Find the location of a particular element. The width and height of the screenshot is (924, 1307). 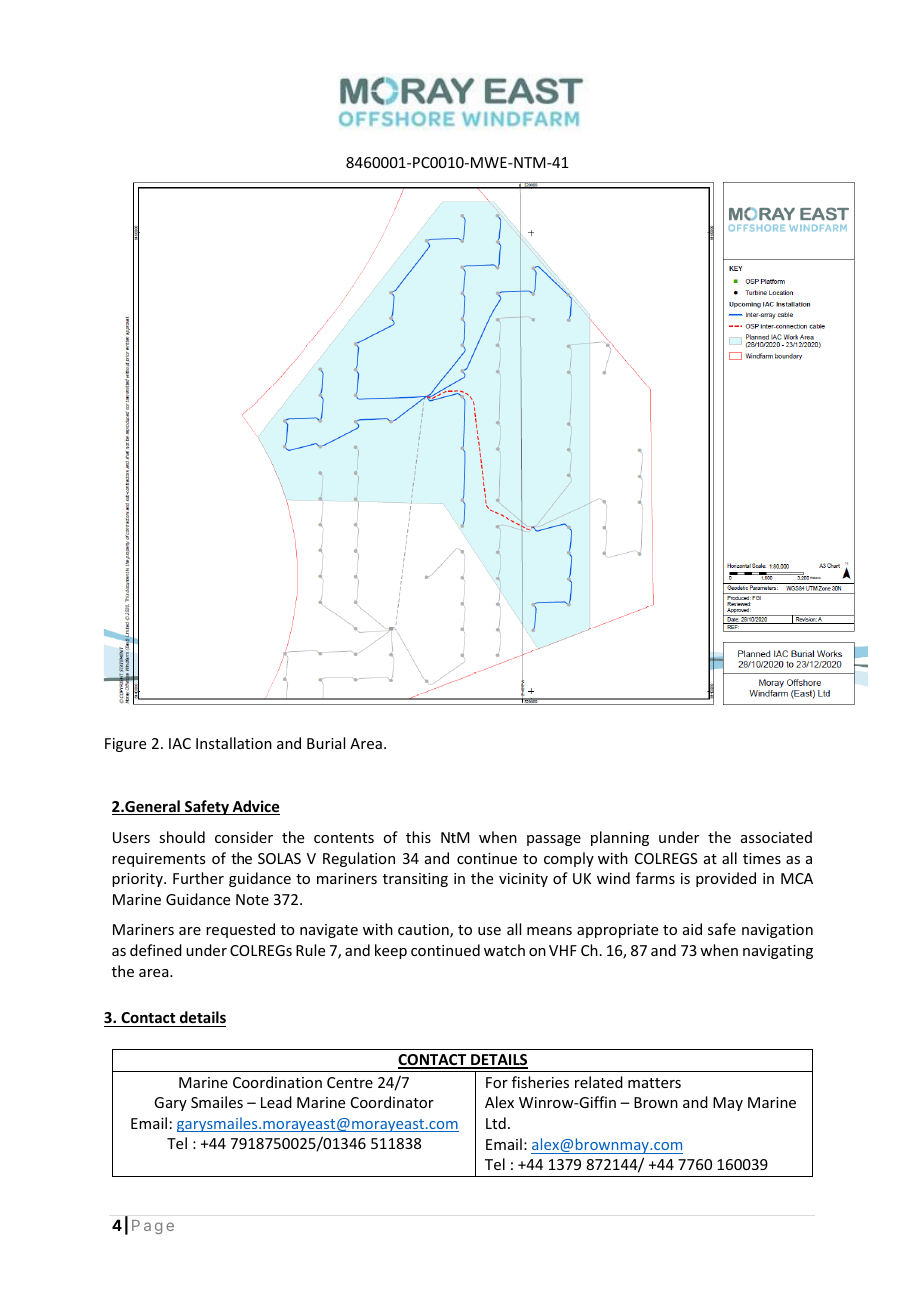

For is located at coordinates (497, 1082).
